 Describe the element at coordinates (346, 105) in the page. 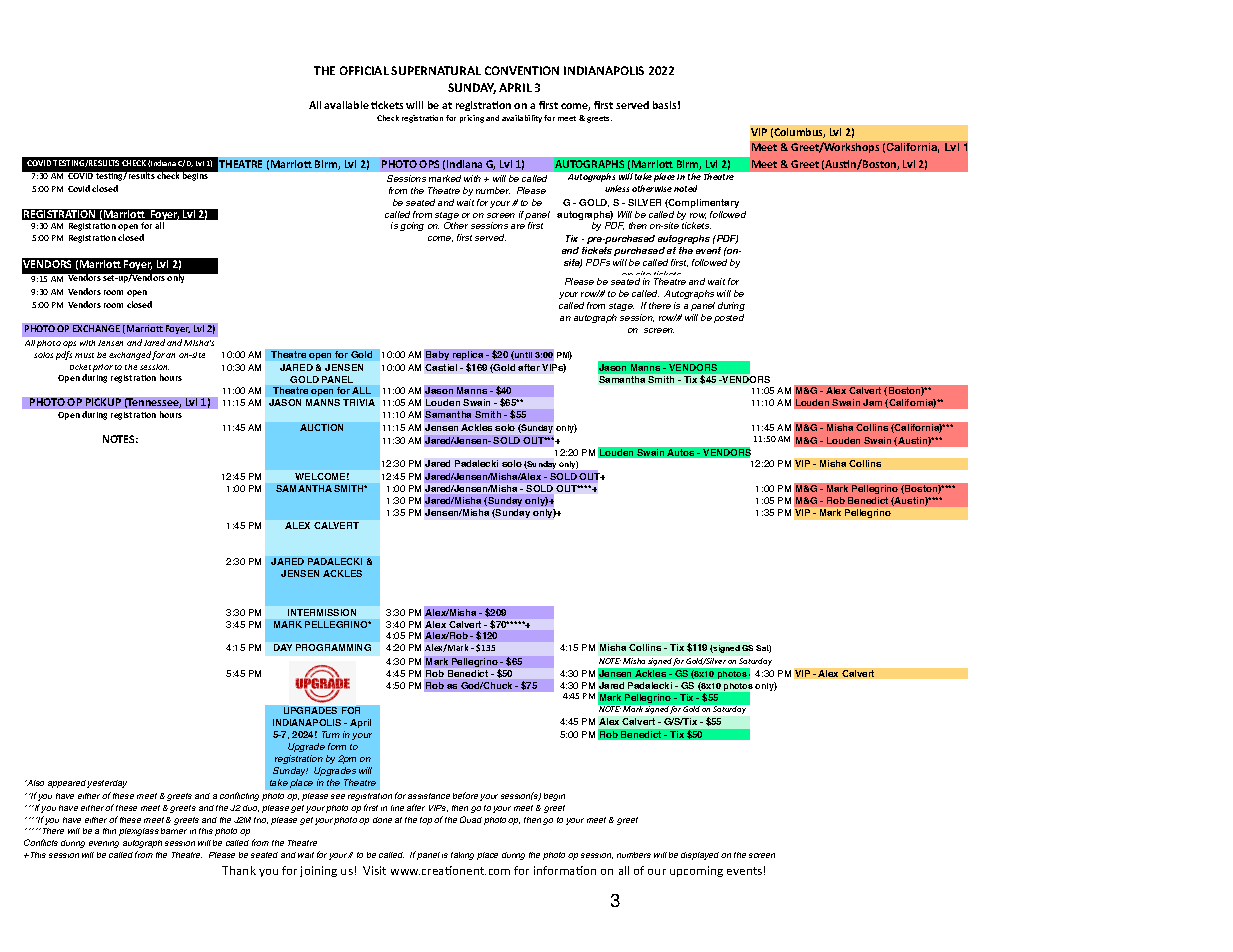

I see `available` at that location.
